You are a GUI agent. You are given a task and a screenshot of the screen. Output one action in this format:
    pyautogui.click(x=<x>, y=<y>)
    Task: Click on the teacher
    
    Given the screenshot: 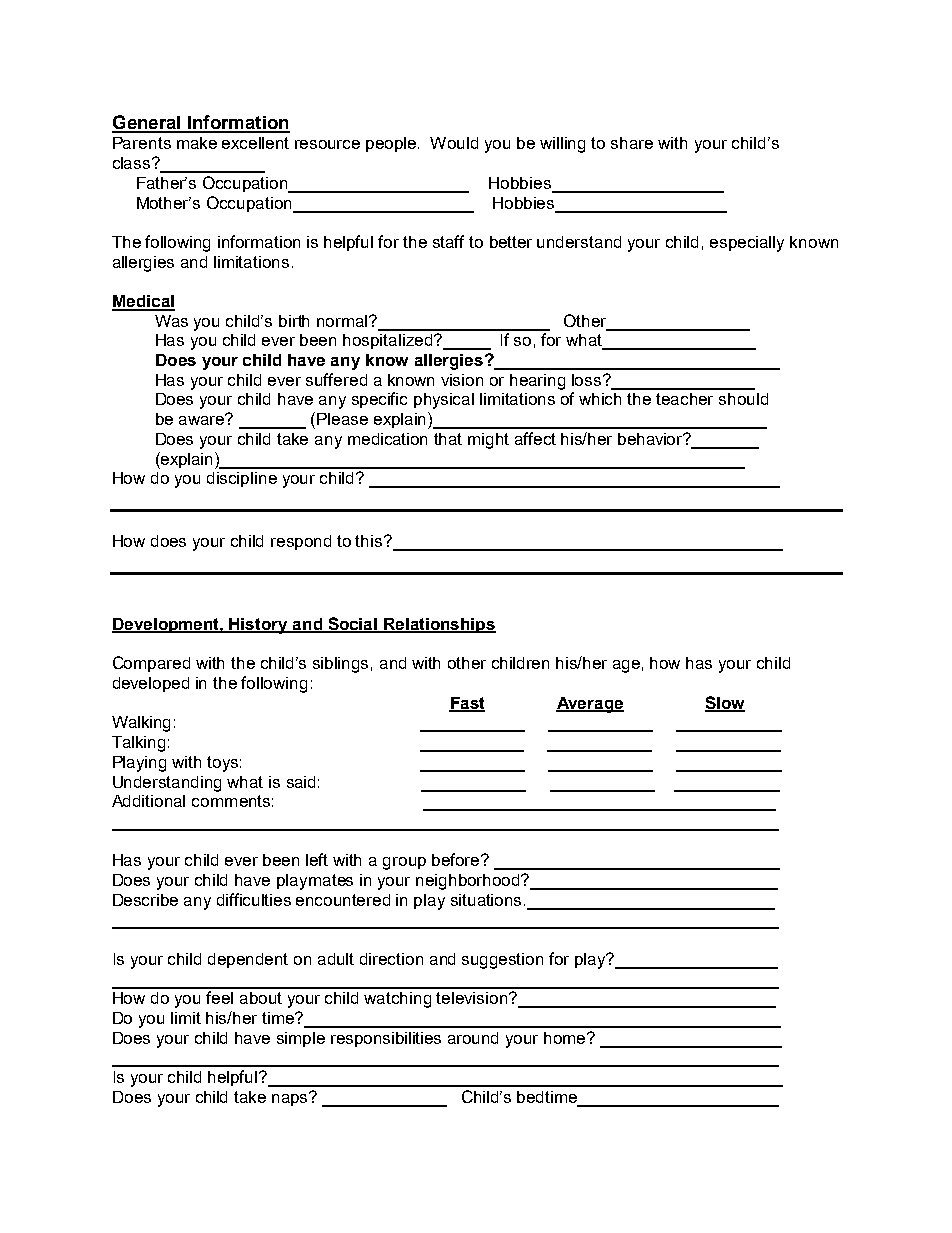 What is the action you would take?
    pyautogui.click(x=684, y=399)
